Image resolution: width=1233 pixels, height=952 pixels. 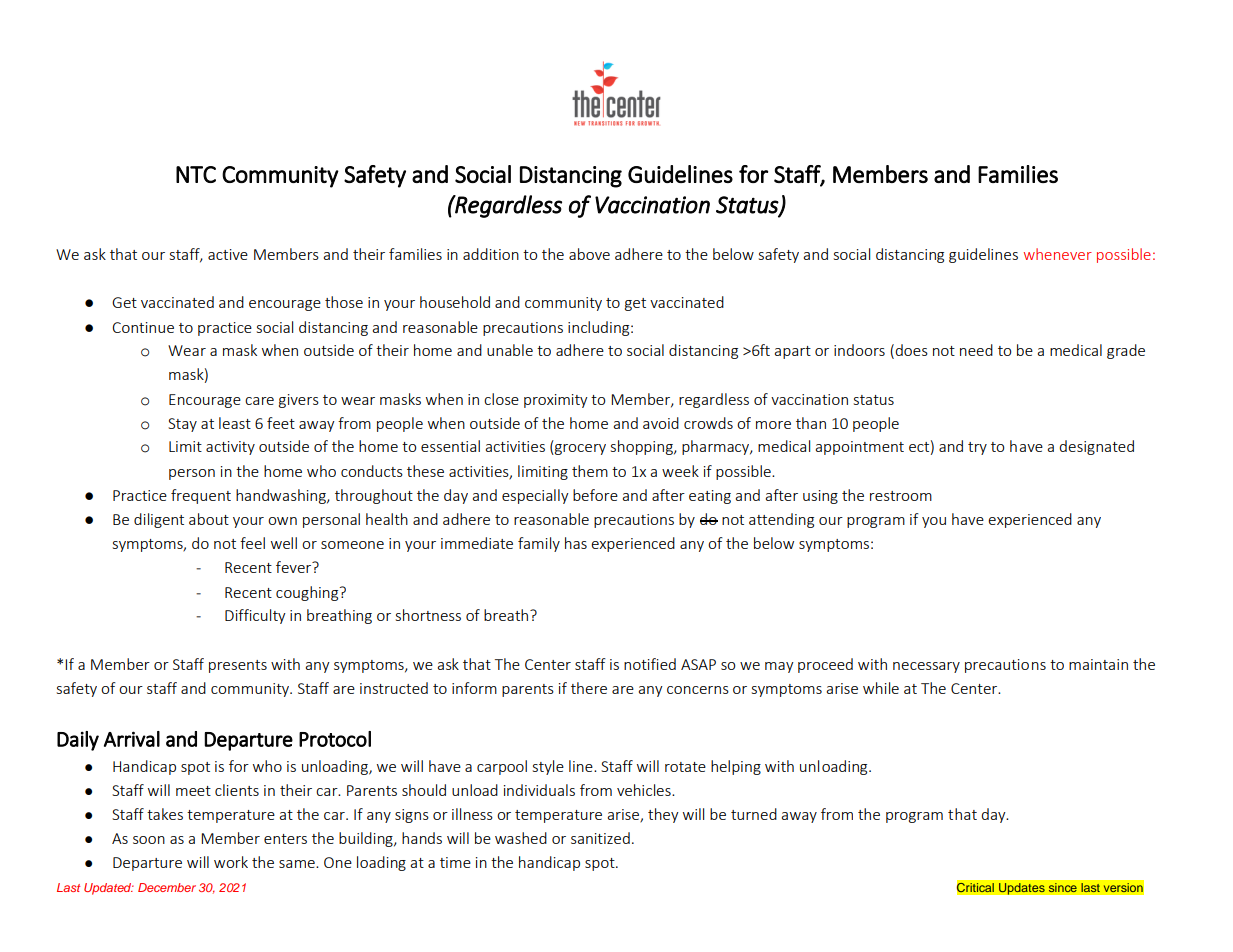 I want to click on work, so click(x=231, y=862).
